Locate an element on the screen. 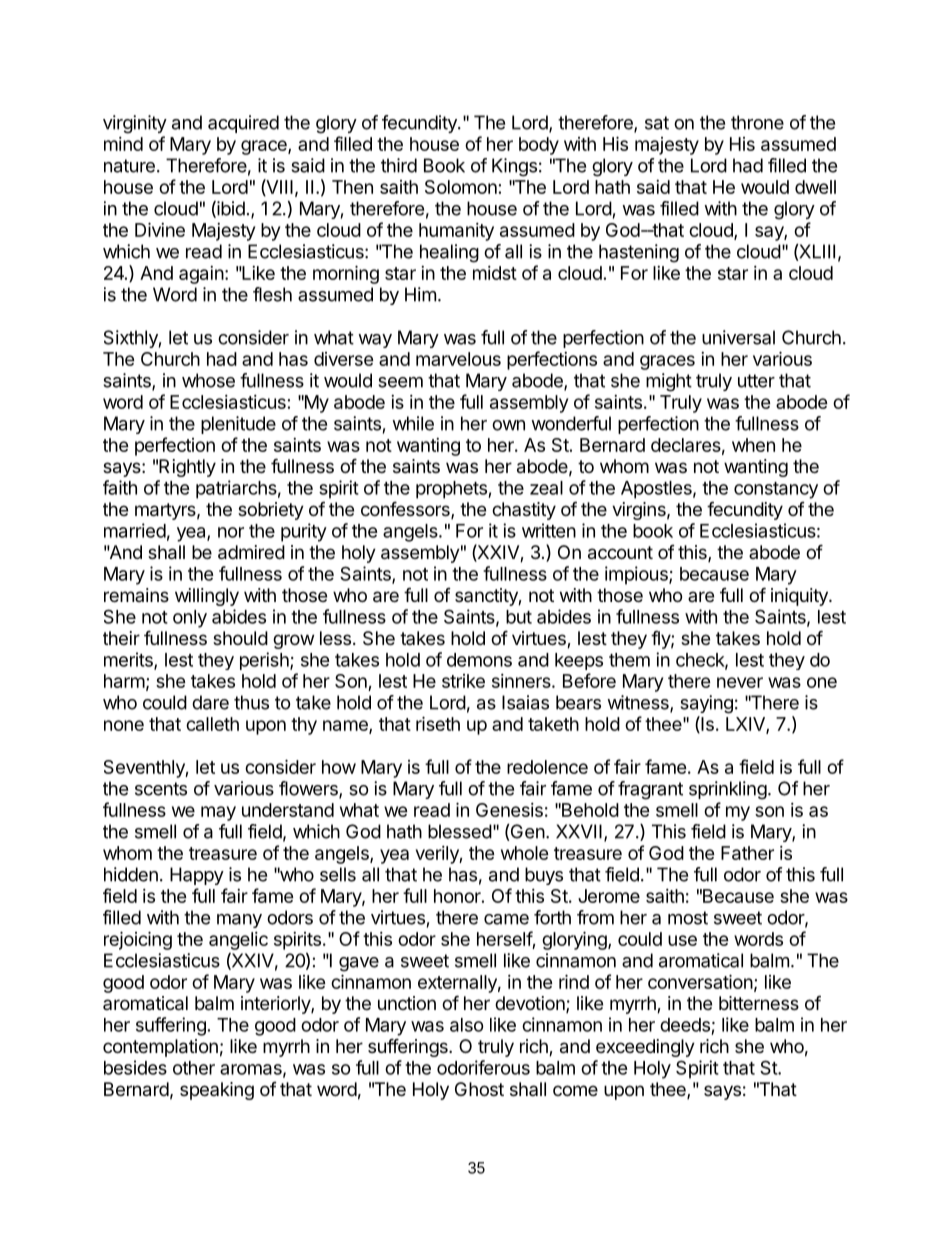 This screenshot has width=952, height=1233. plenitude is located at coordinates (238, 425).
